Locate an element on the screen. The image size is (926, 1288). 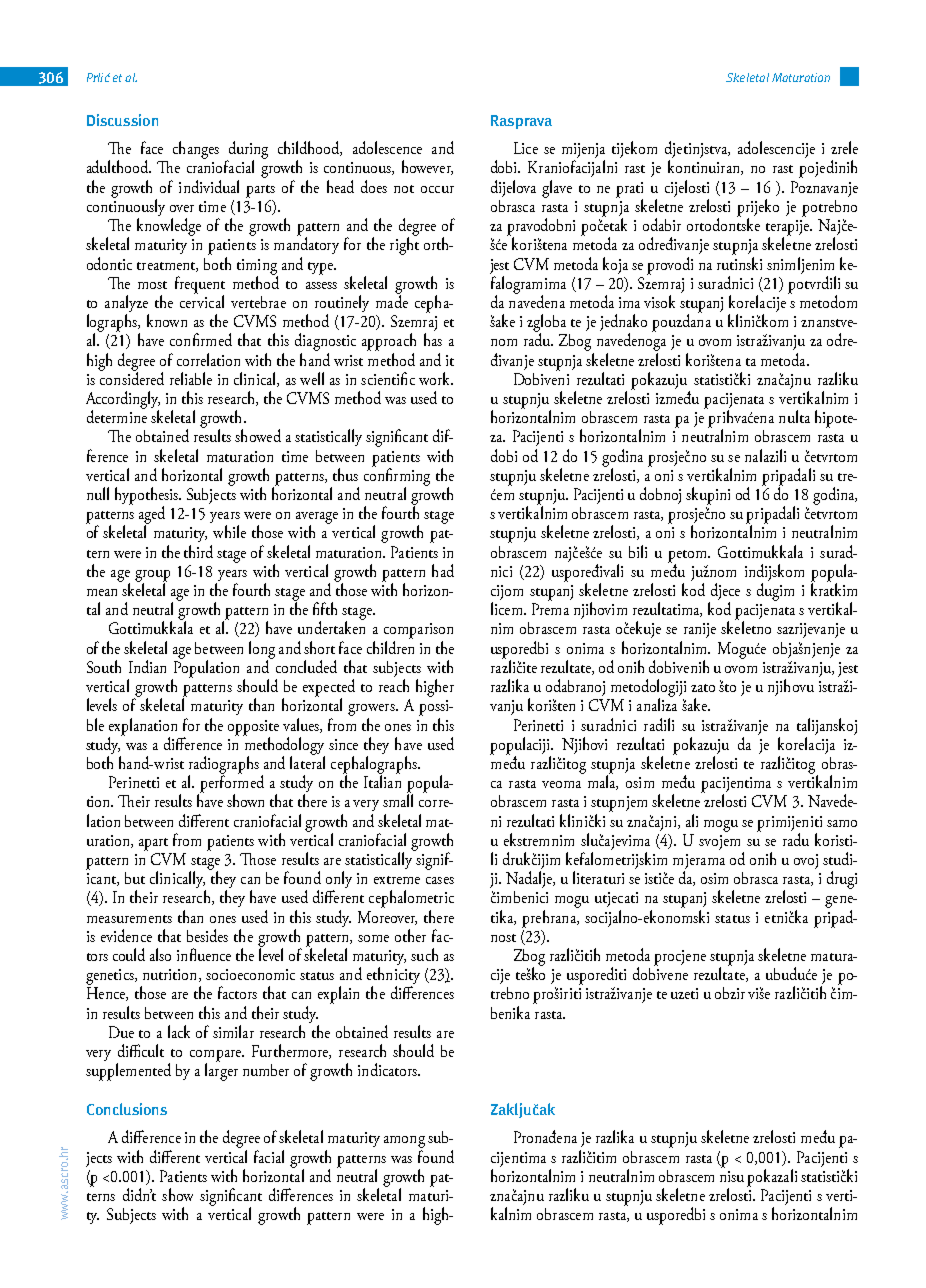
Prema is located at coordinates (550, 609).
